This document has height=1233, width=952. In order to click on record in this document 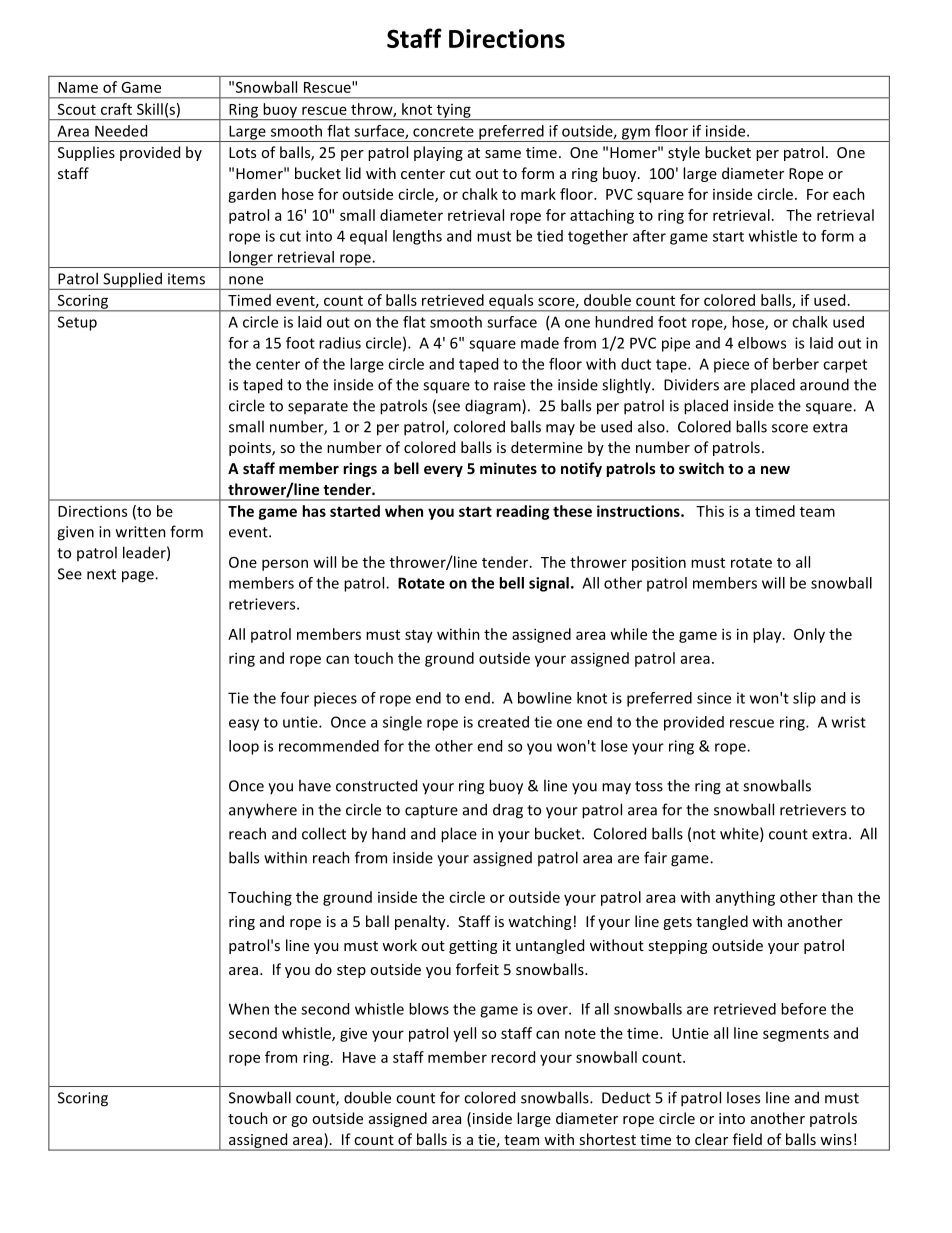, I will do `click(513, 1057)`.
